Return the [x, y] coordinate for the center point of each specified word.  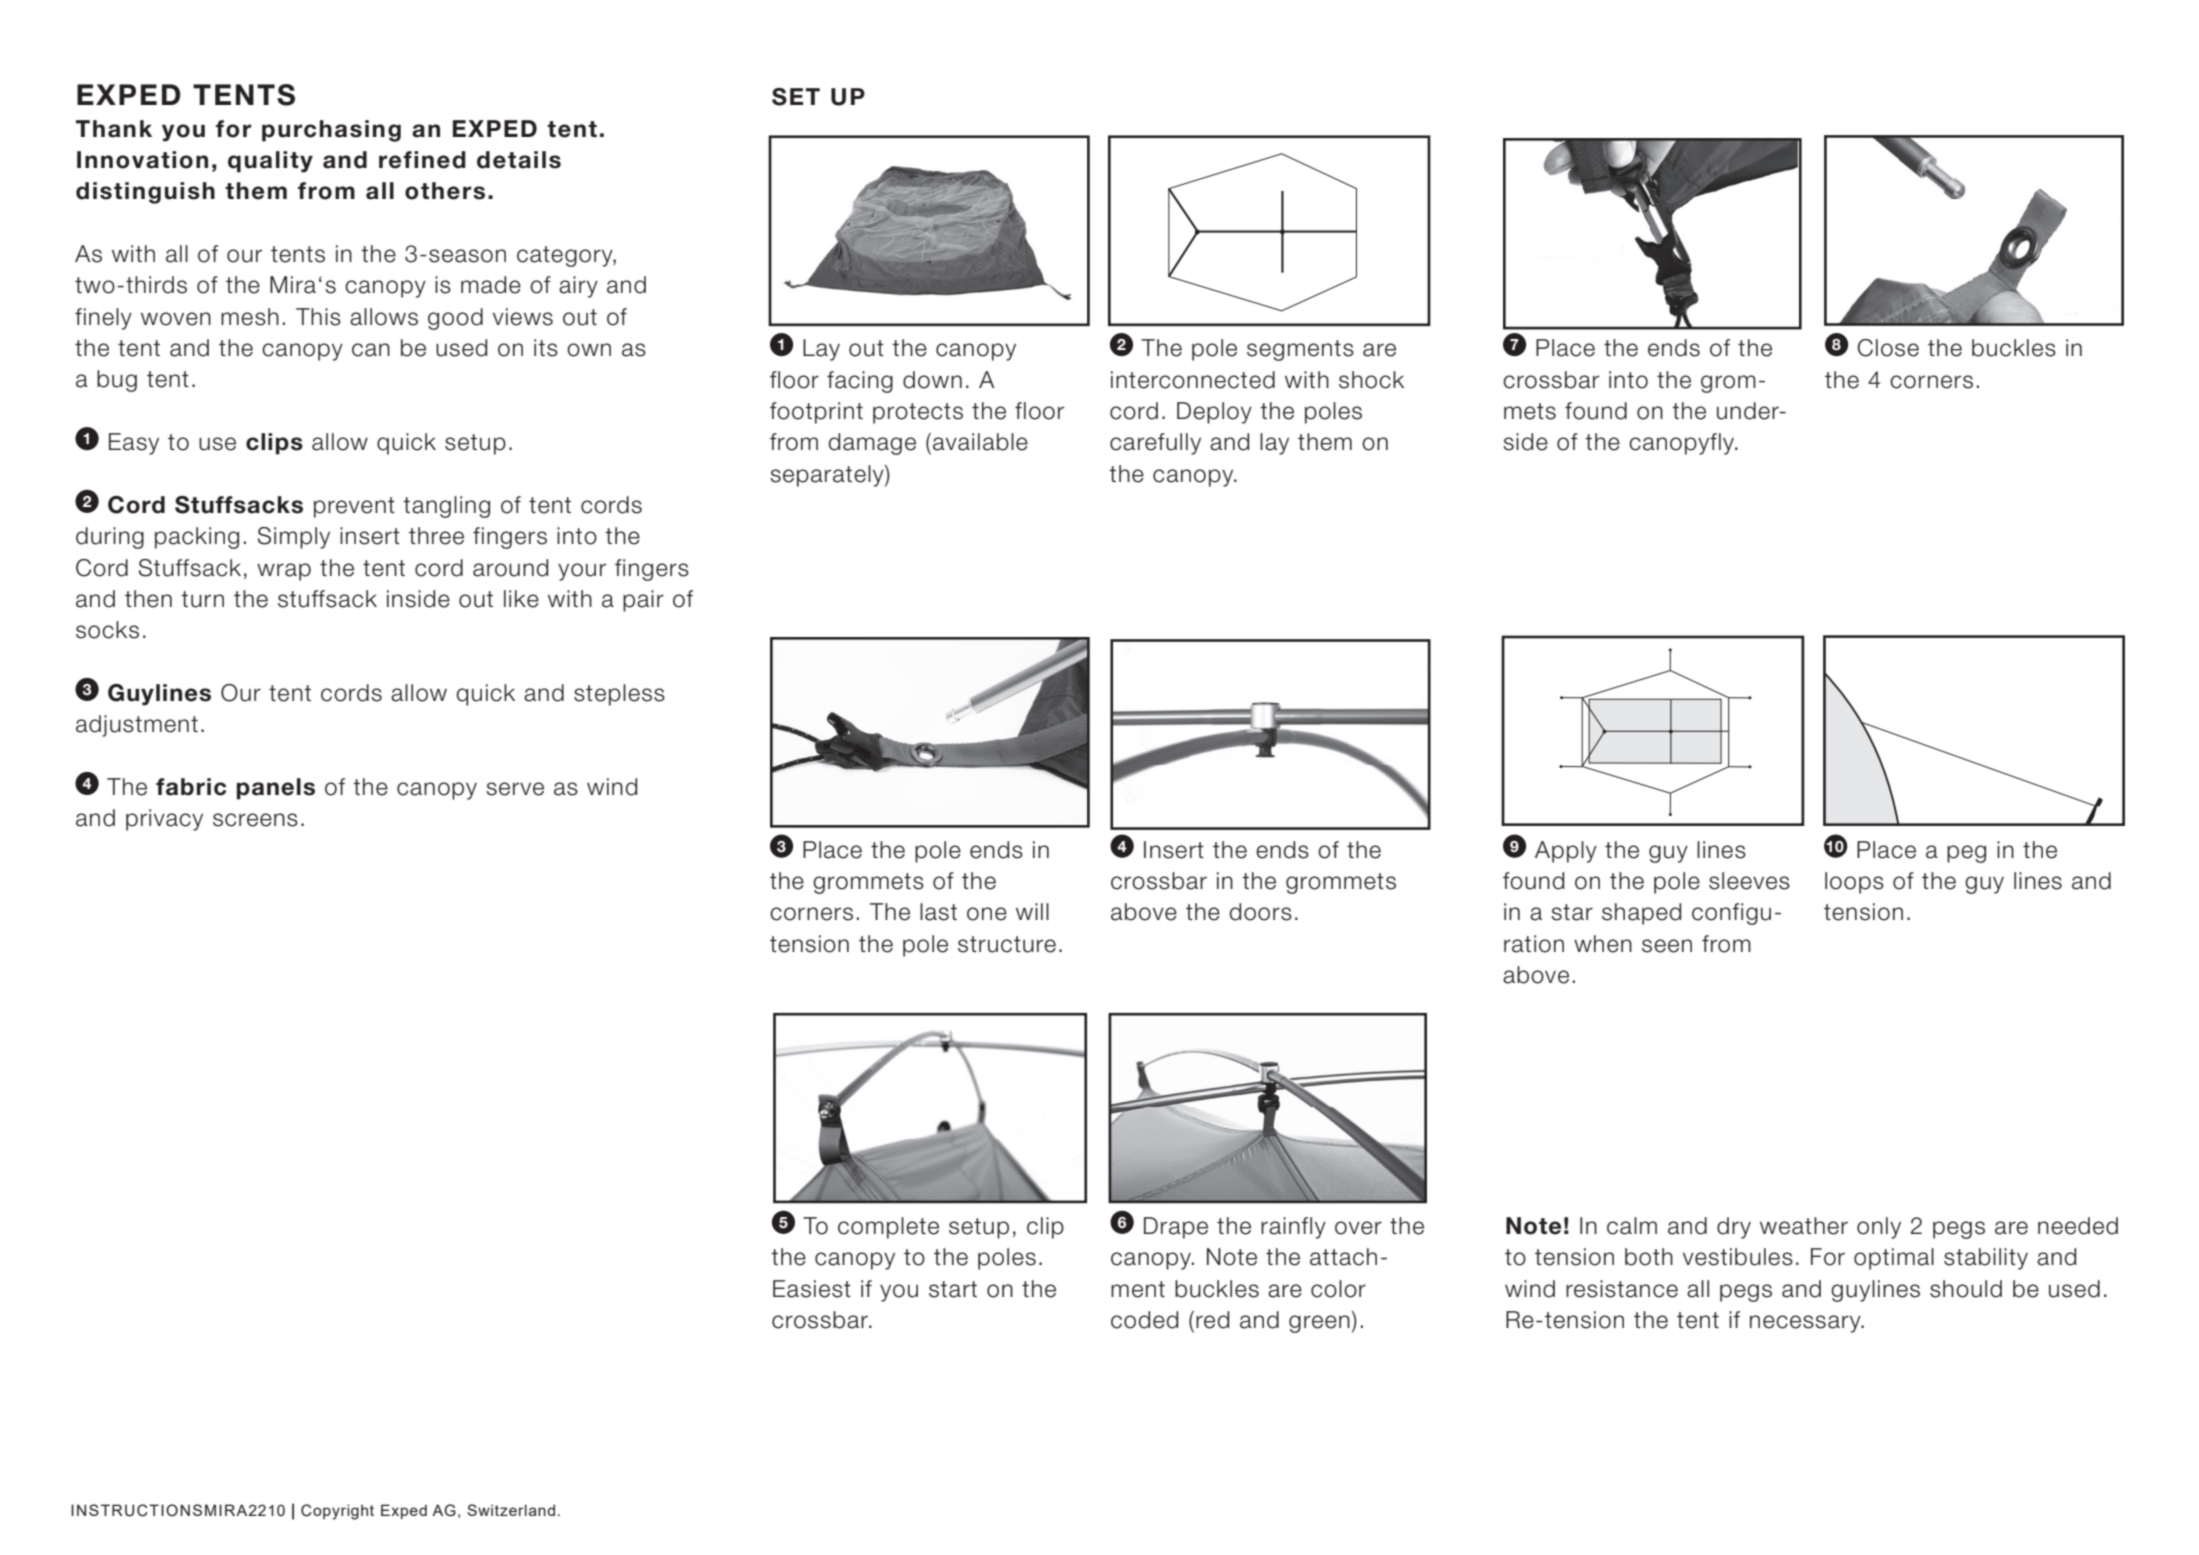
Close [1888, 348]
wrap [284, 572]
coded [1144, 1320]
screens [255, 820]
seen [1667, 946]
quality [270, 162]
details [519, 160]
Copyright [337, 1512]
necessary [1806, 1324]
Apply [1566, 852]
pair [643, 601]
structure [1007, 944]
